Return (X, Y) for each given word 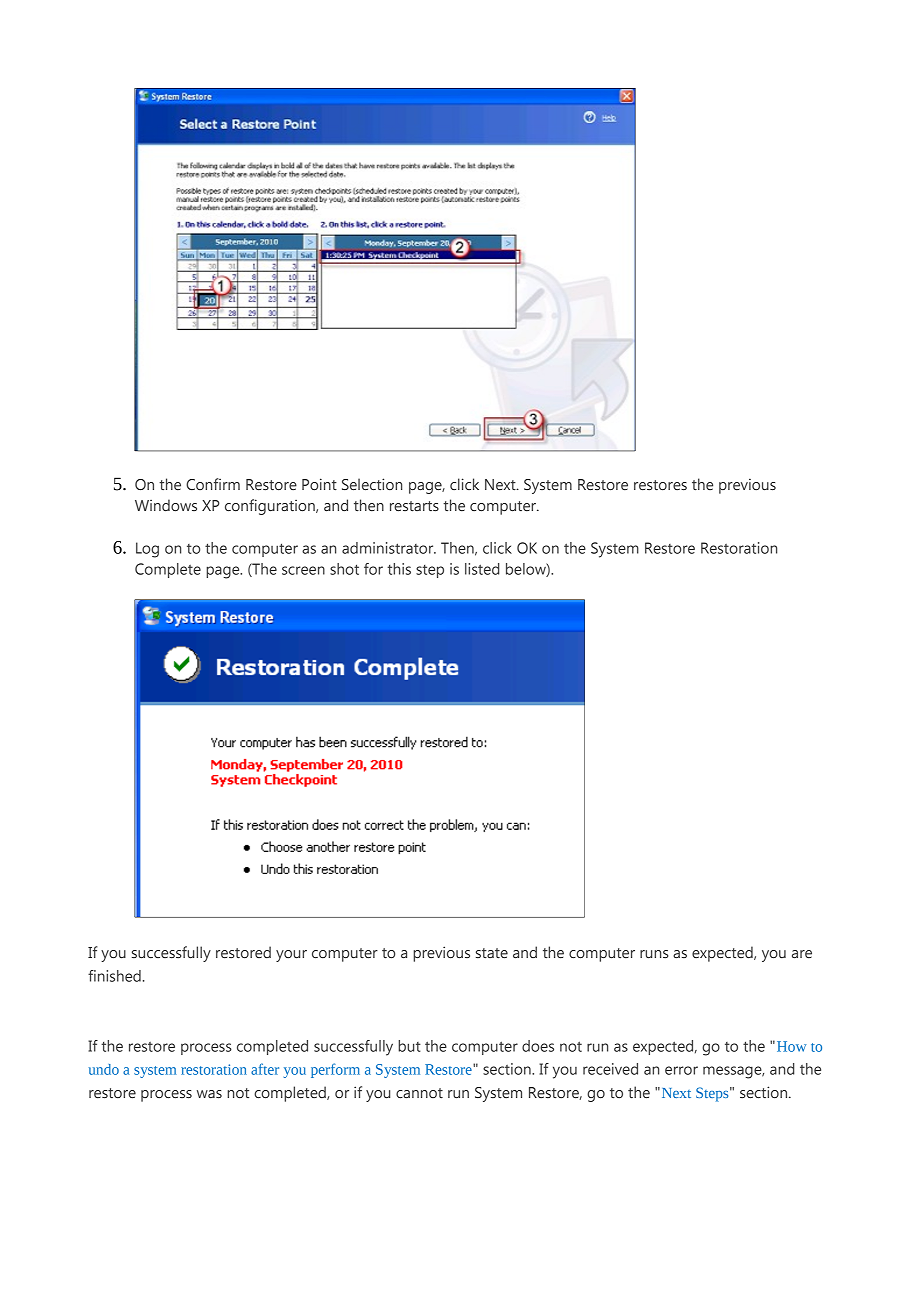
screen (303, 570)
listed (482, 569)
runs (654, 954)
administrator (389, 548)
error (681, 1070)
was (209, 1094)
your (291, 956)
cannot (419, 1093)
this (399, 569)
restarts (414, 506)
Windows (166, 505)
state (492, 953)
